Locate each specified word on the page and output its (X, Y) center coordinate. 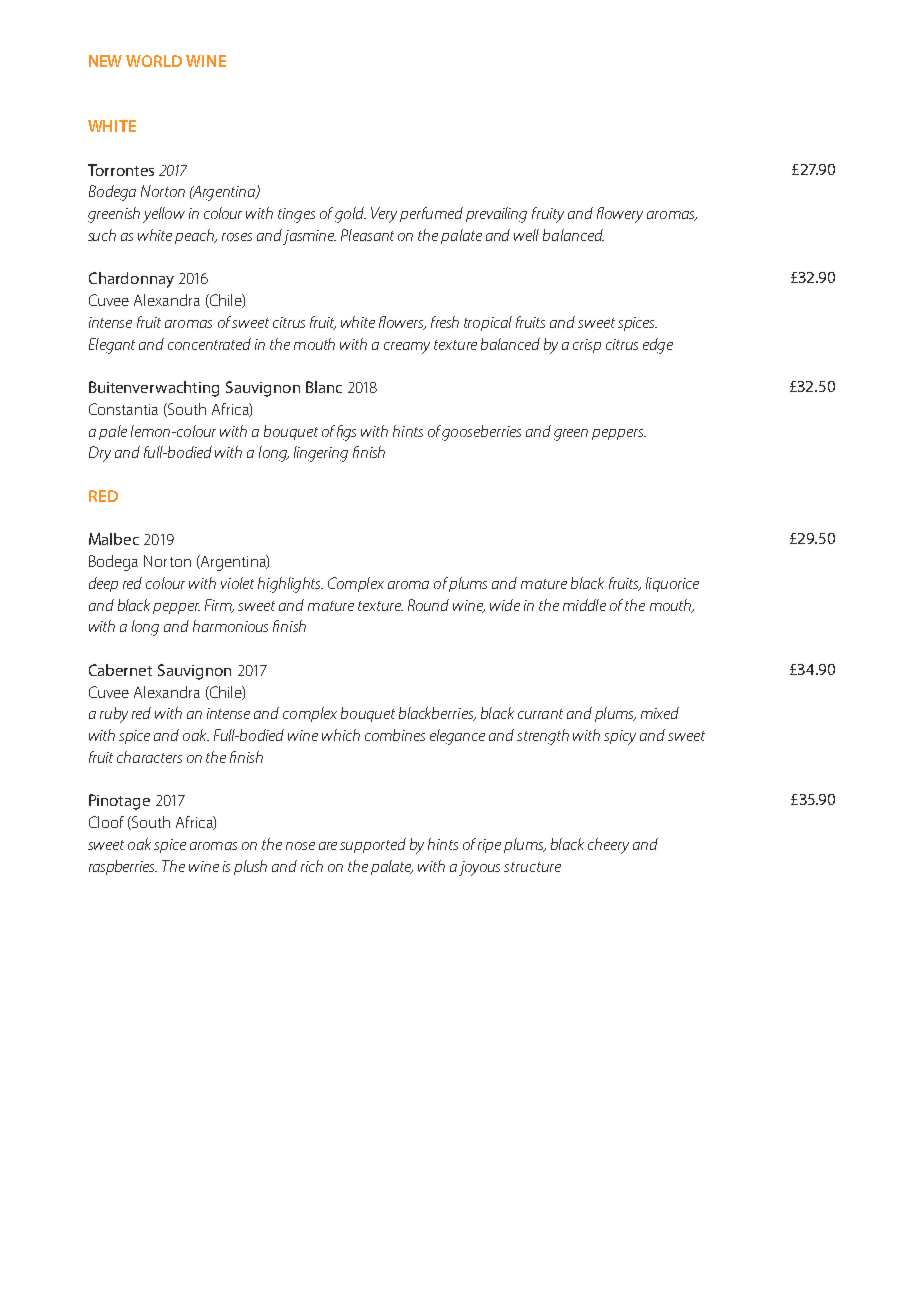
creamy (407, 348)
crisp (587, 346)
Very (384, 215)
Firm (219, 606)
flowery (620, 215)
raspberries (123, 867)
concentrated (209, 344)
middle (584, 605)
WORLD (154, 61)
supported (373, 845)
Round (428, 605)
